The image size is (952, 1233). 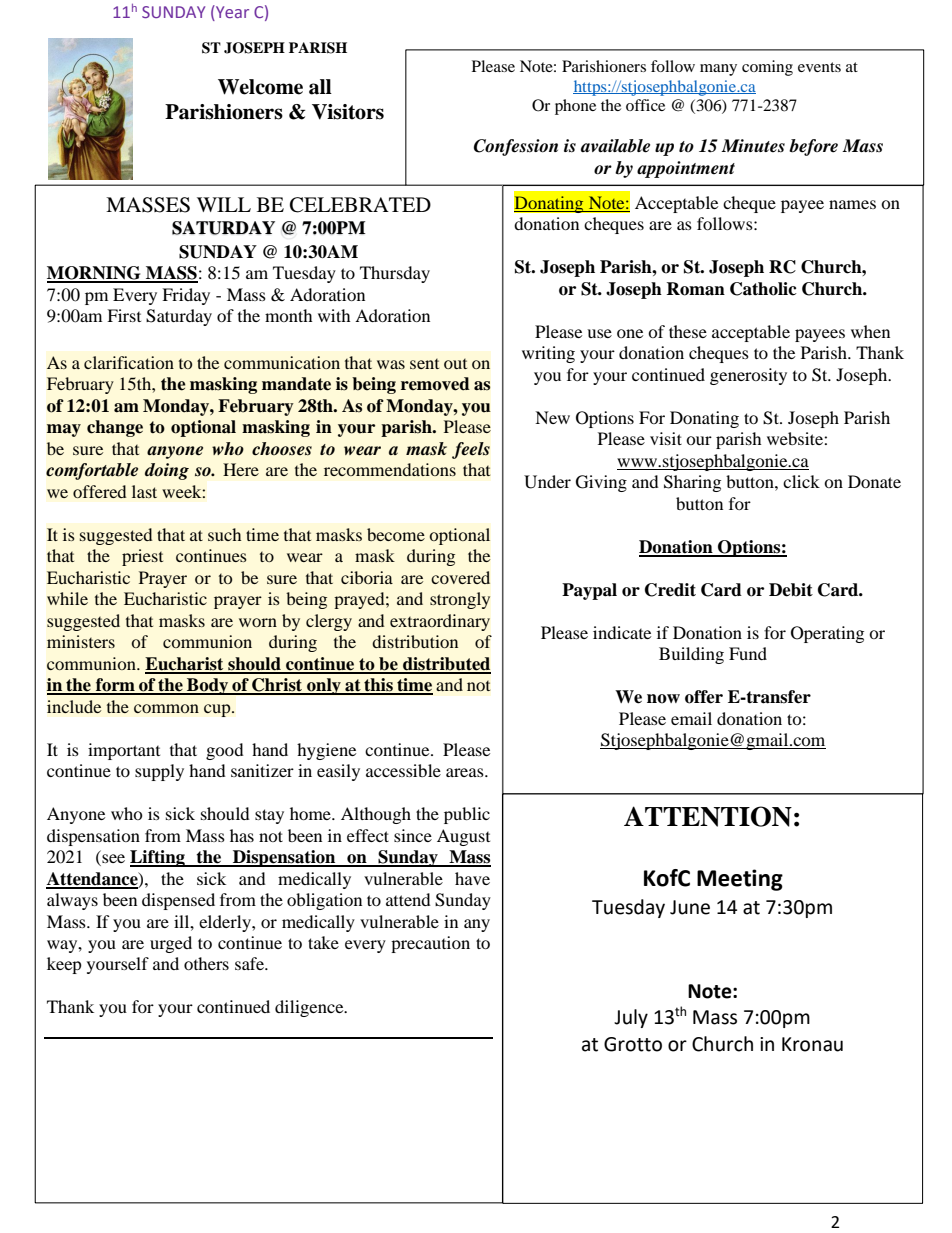 What do you see at coordinates (460, 577) in the document?
I see `covered` at bounding box center [460, 577].
